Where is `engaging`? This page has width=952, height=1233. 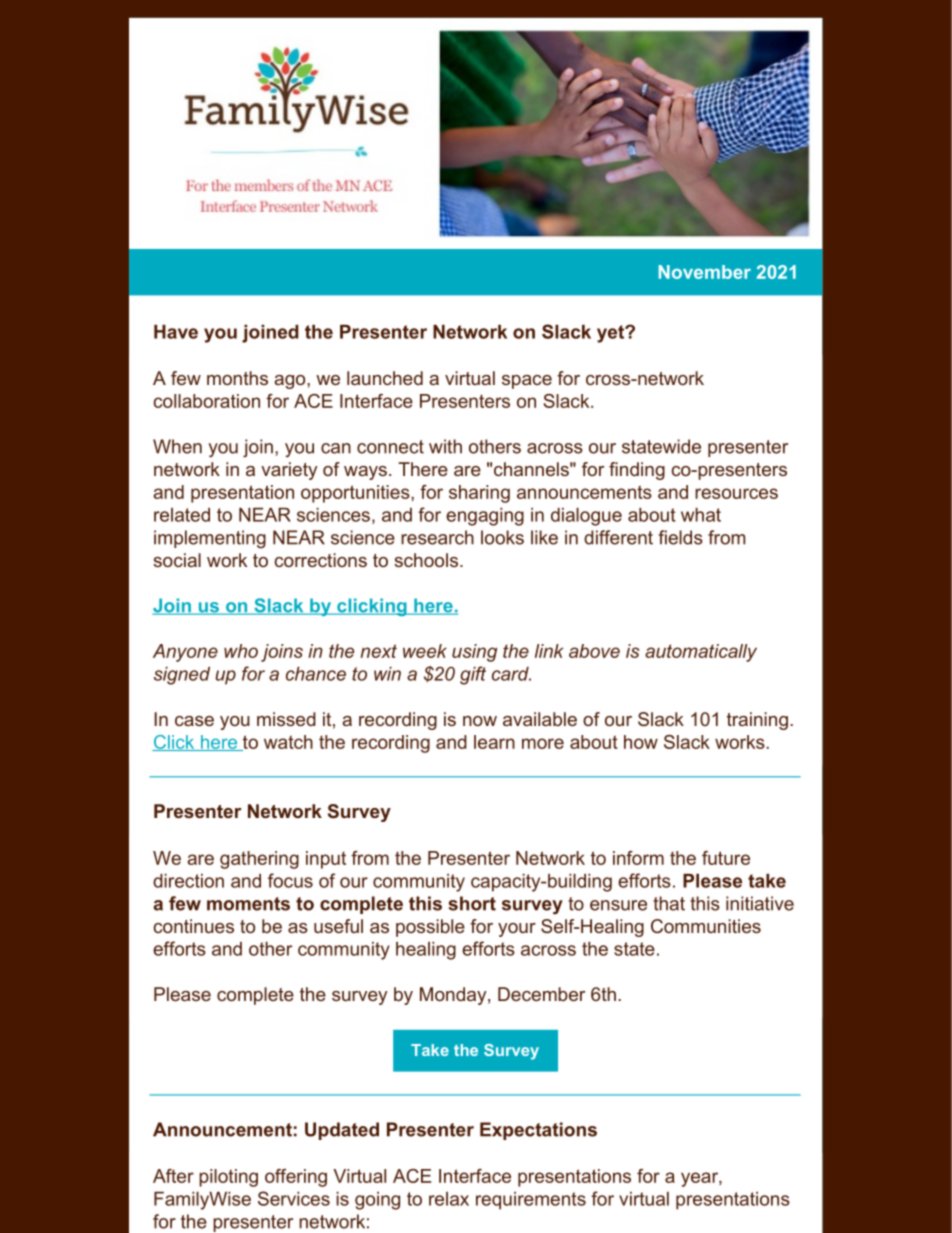 engaging is located at coordinates (485, 517).
